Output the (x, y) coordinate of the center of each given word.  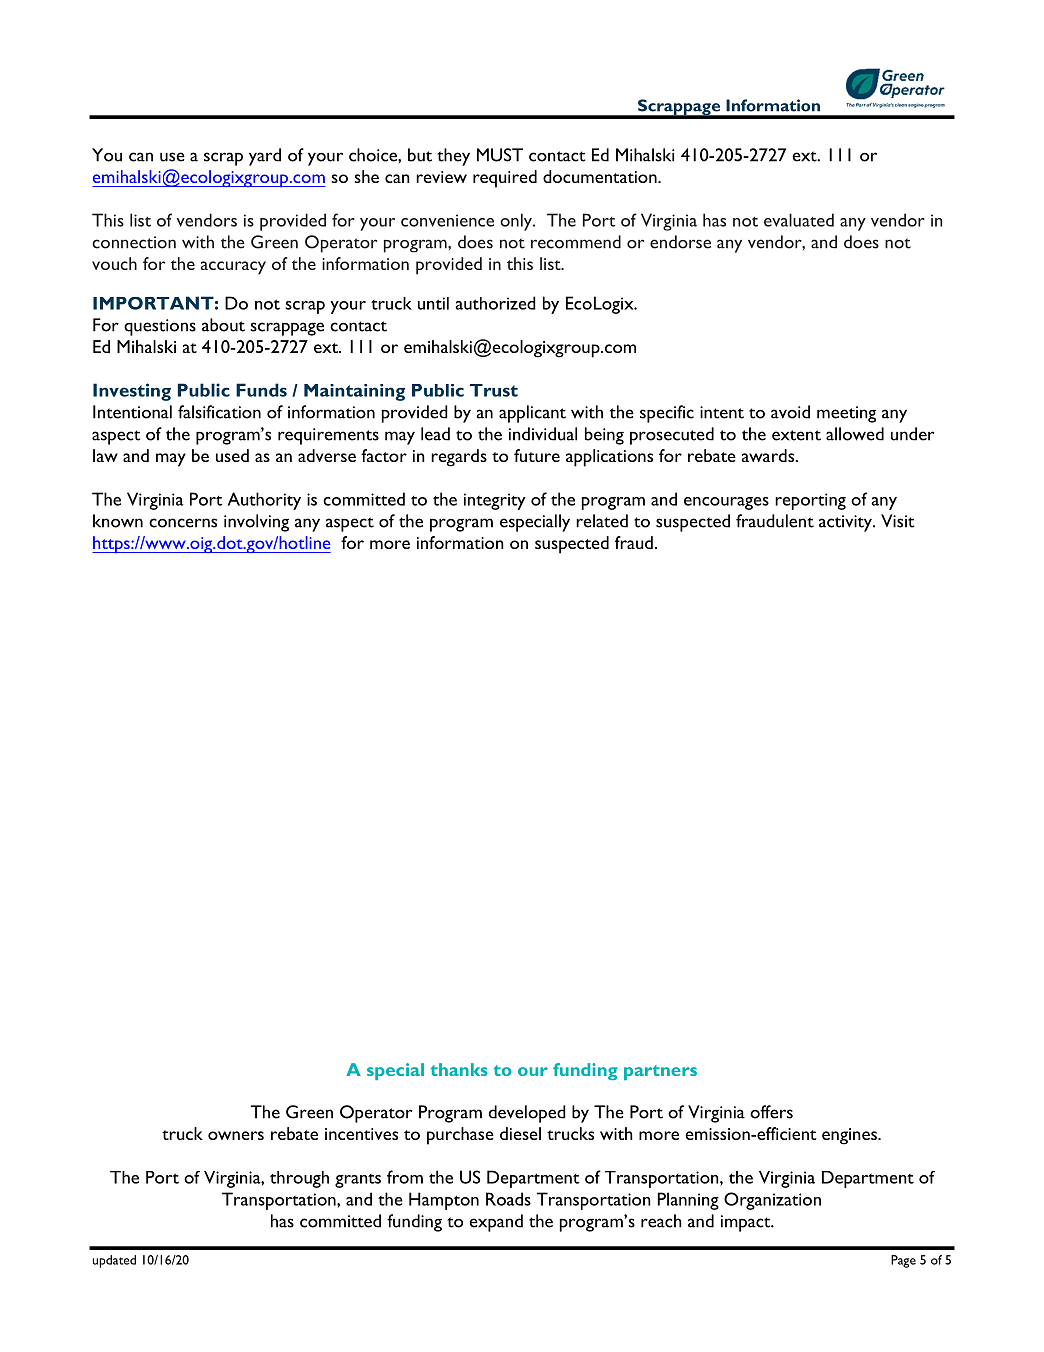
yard (265, 157)
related (602, 521)
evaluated (799, 220)
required (505, 179)
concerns (183, 523)
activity (846, 523)
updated (114, 1261)
